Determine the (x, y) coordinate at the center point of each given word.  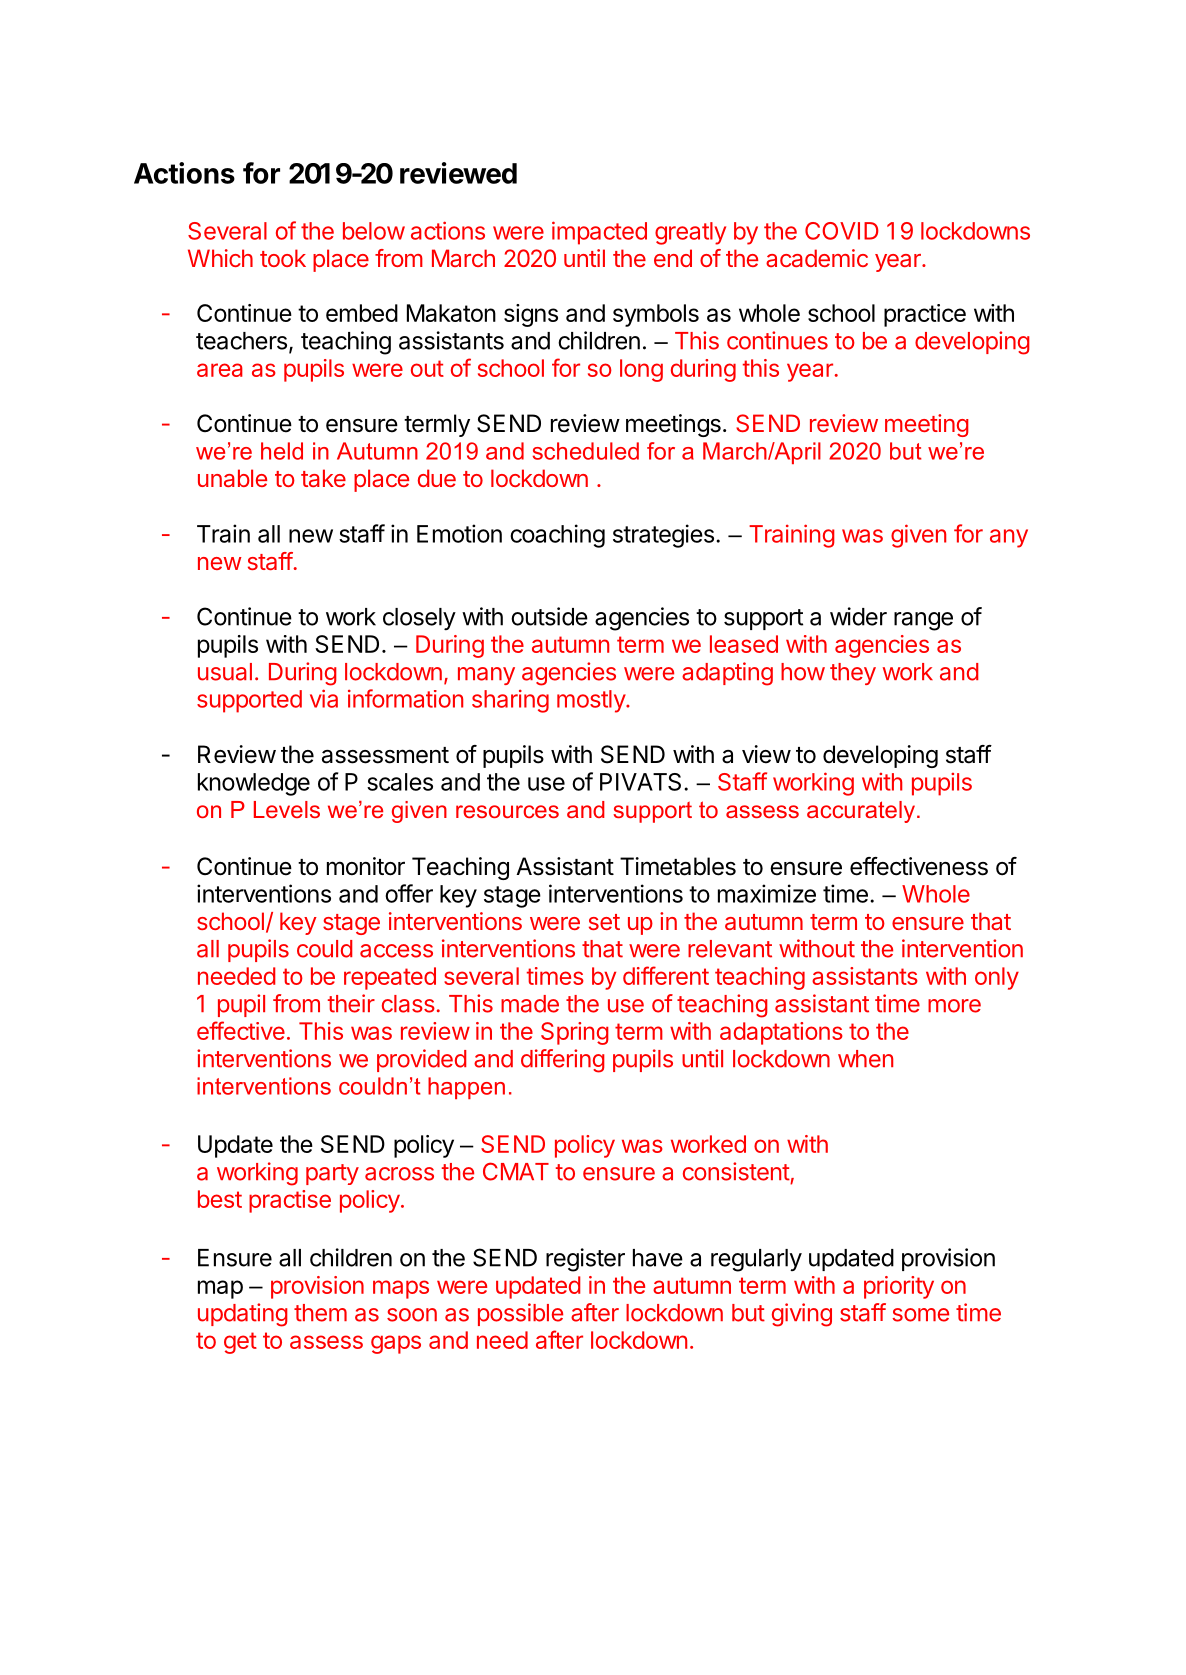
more (954, 1006)
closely (419, 619)
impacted (599, 233)
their (351, 1003)
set (604, 922)
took (283, 258)
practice (925, 315)
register (585, 1260)
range (923, 621)
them (320, 1313)
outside (549, 616)
